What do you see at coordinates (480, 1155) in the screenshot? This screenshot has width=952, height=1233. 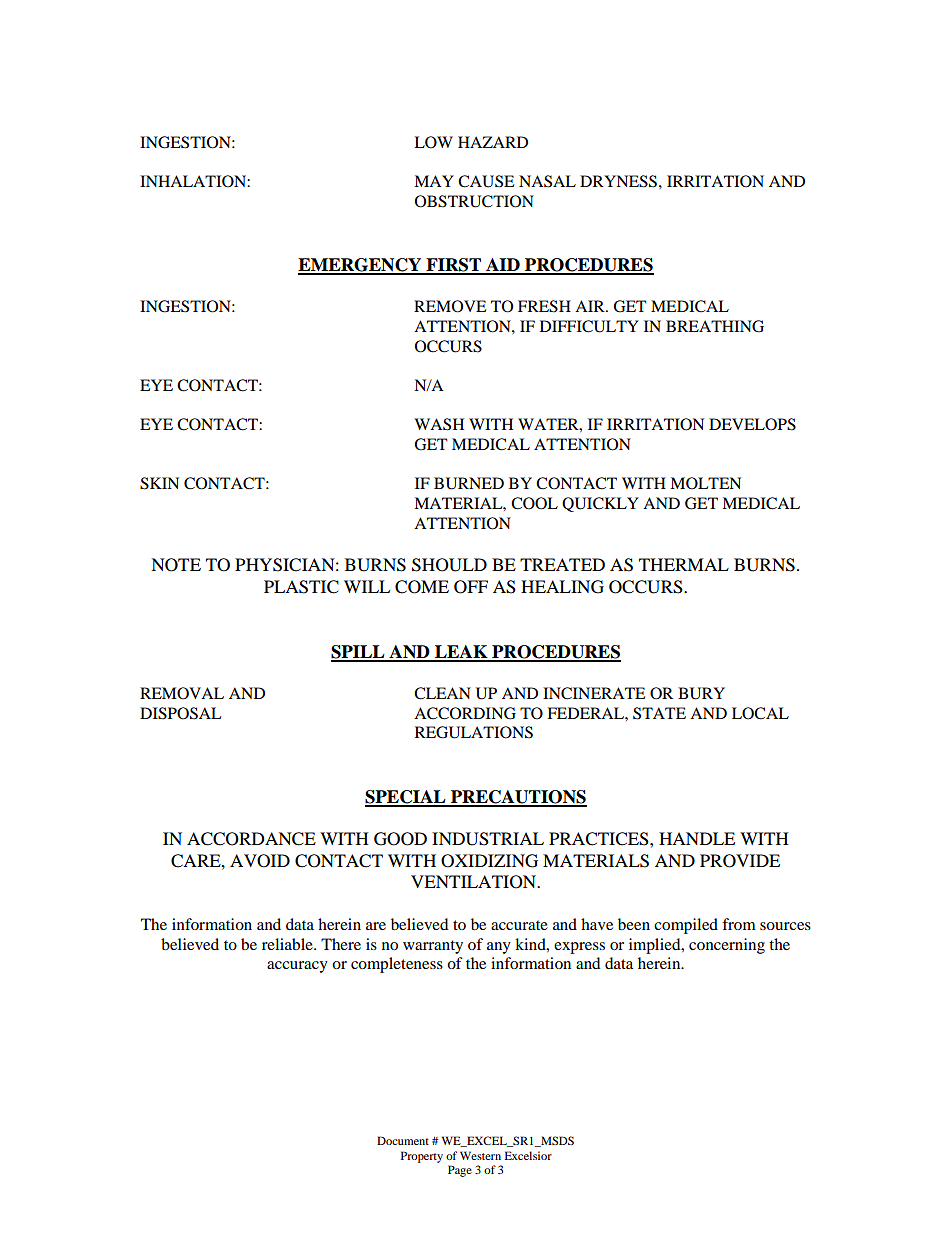 I see `Western` at bounding box center [480, 1155].
